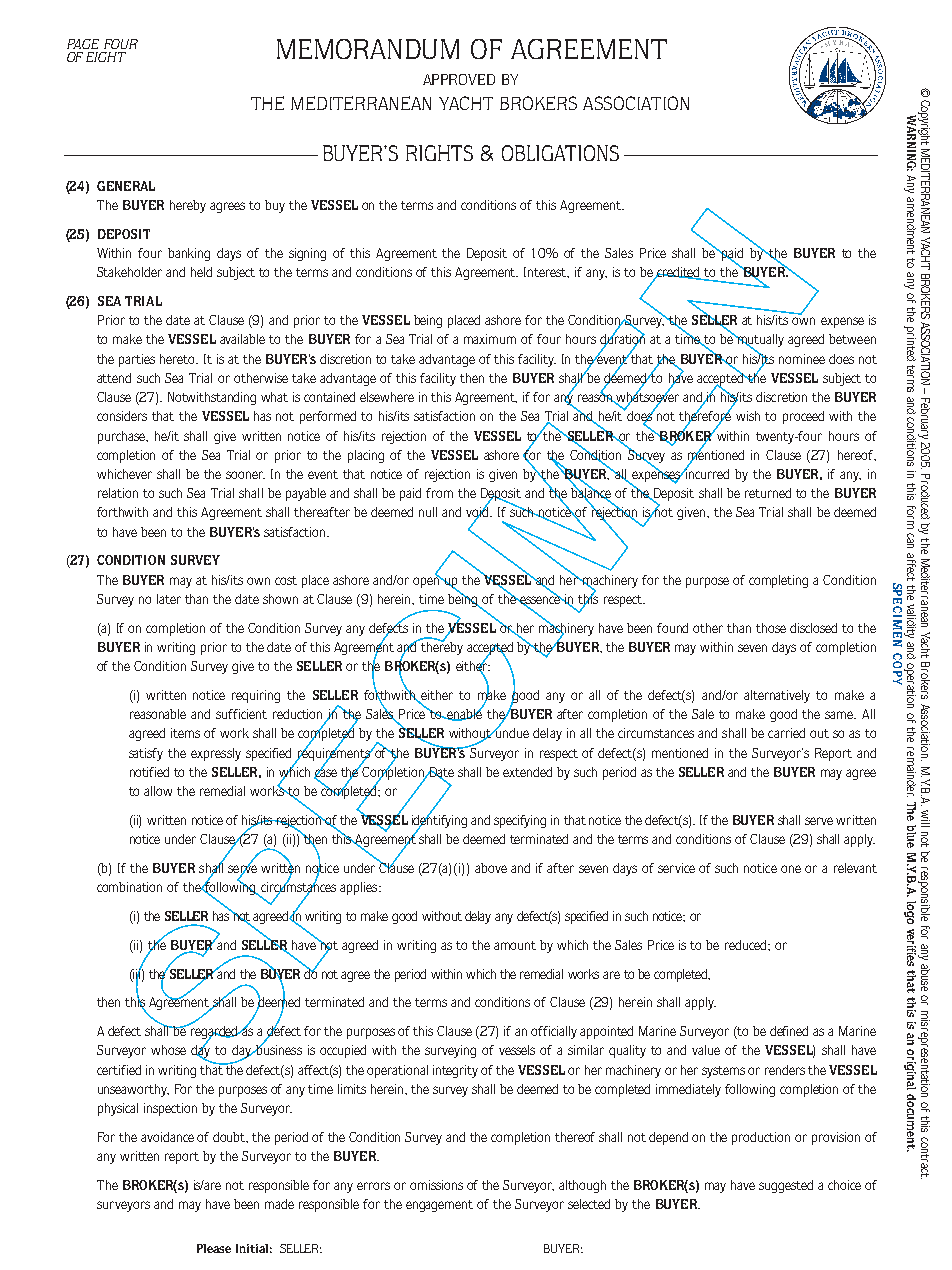 This document has height=1270, width=952. Describe the element at coordinates (126, 186) in the document. I see `GENERAL` at that location.
